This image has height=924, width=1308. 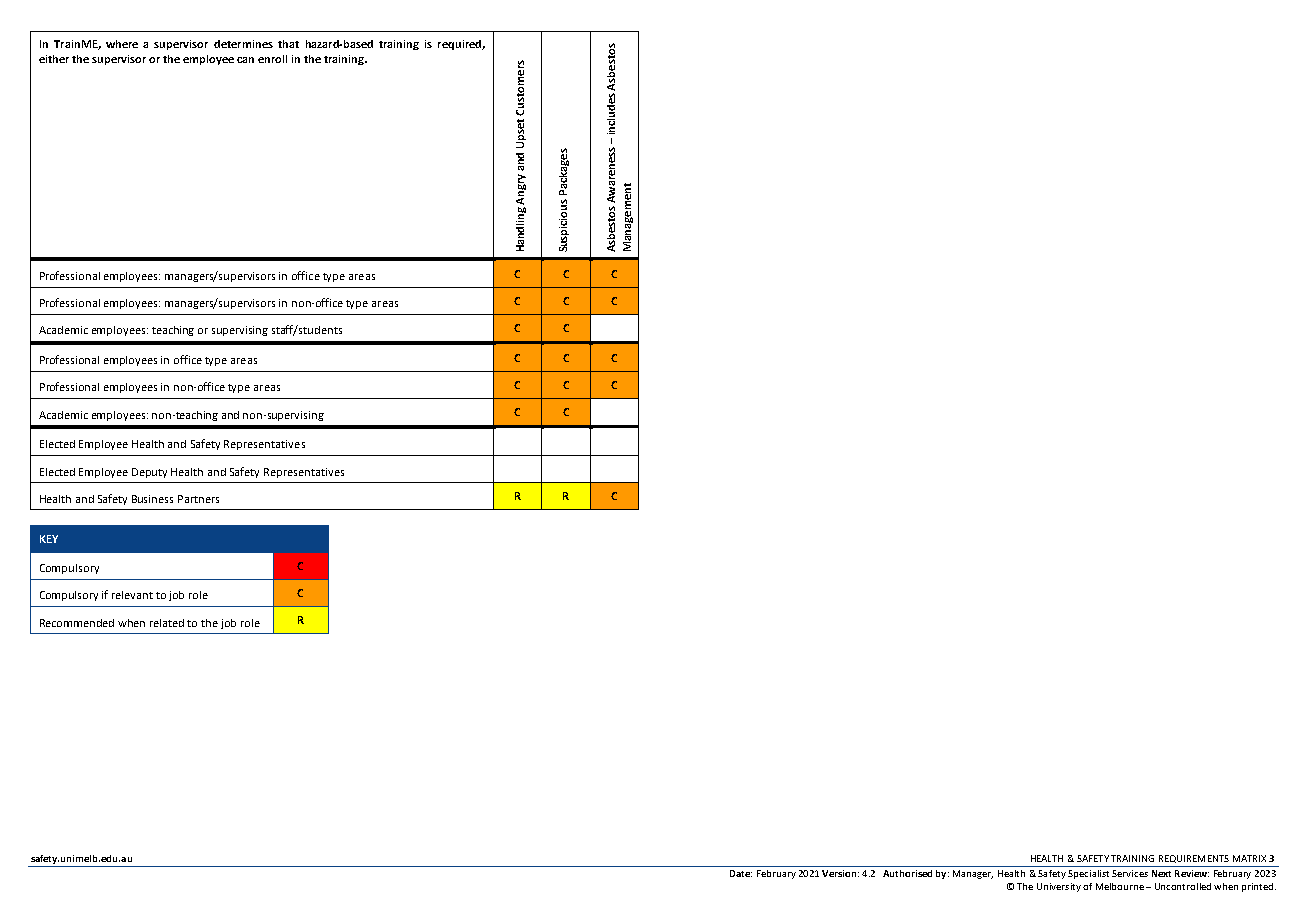 What do you see at coordinates (149, 473) in the image?
I see `Deputy` at bounding box center [149, 473].
